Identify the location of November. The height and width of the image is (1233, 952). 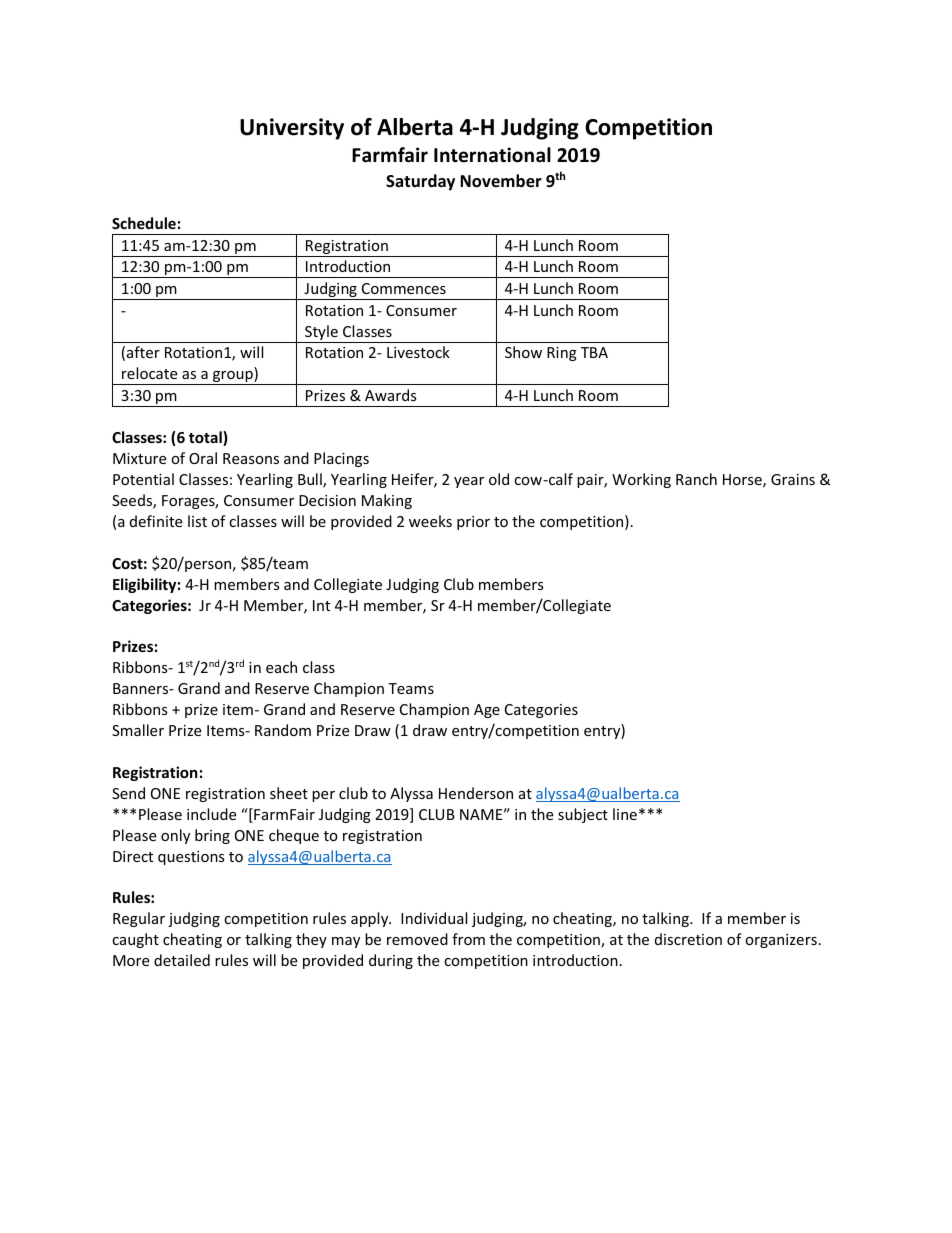
(501, 181).
